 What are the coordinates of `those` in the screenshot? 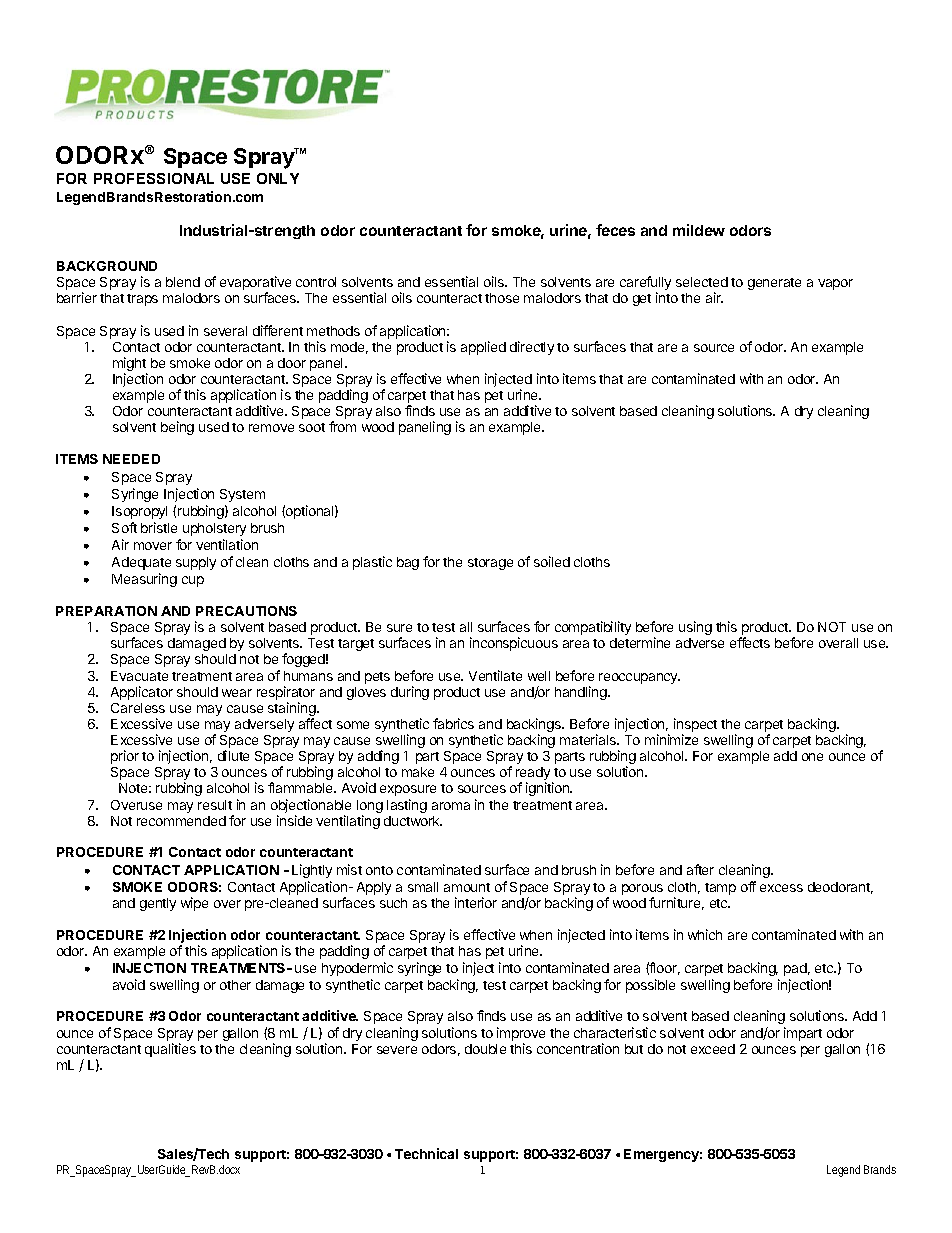 It's located at (502, 298).
